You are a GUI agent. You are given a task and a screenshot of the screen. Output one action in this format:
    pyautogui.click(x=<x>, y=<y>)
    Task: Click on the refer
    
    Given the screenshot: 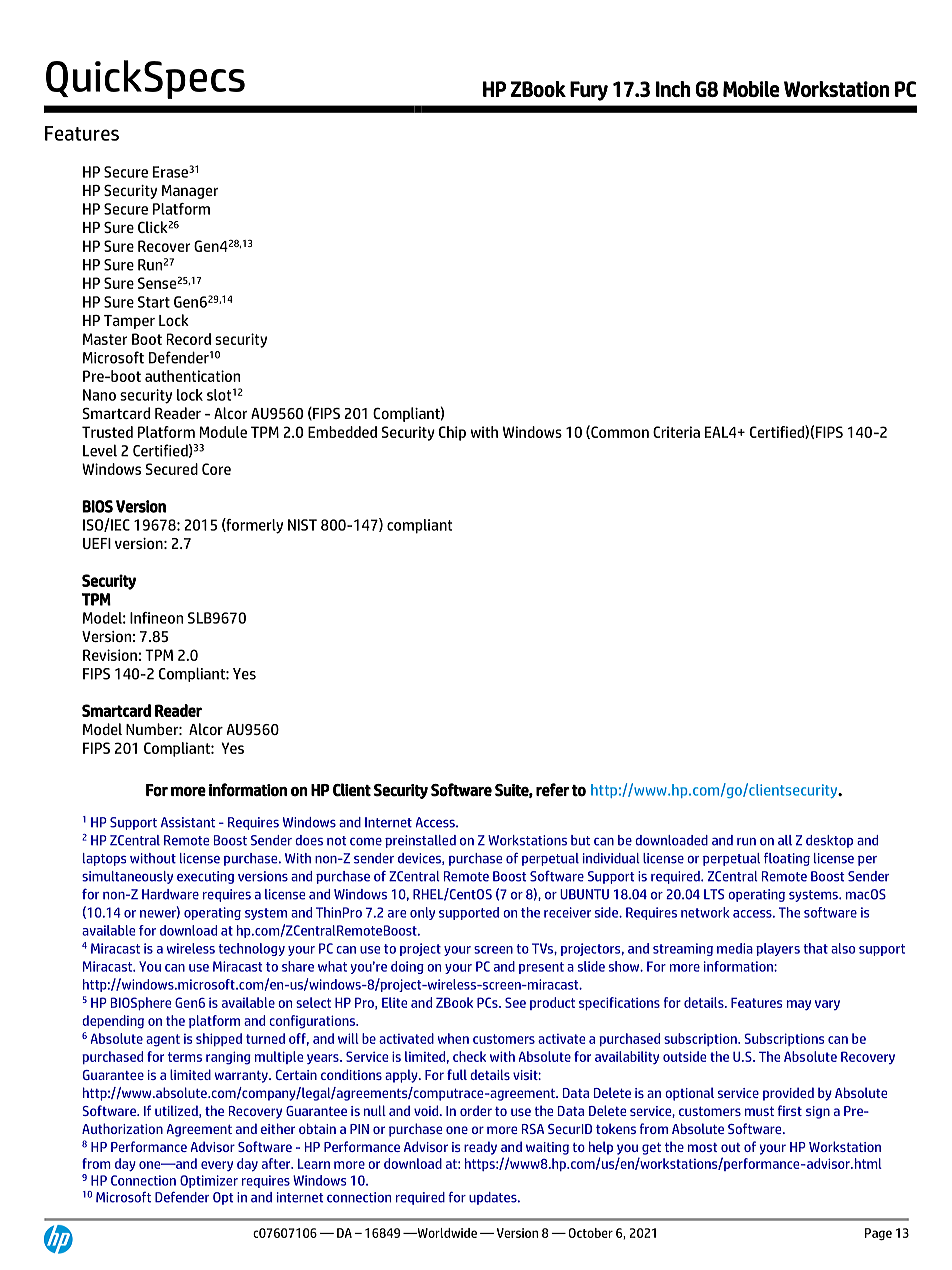 What is the action you would take?
    pyautogui.click(x=552, y=790)
